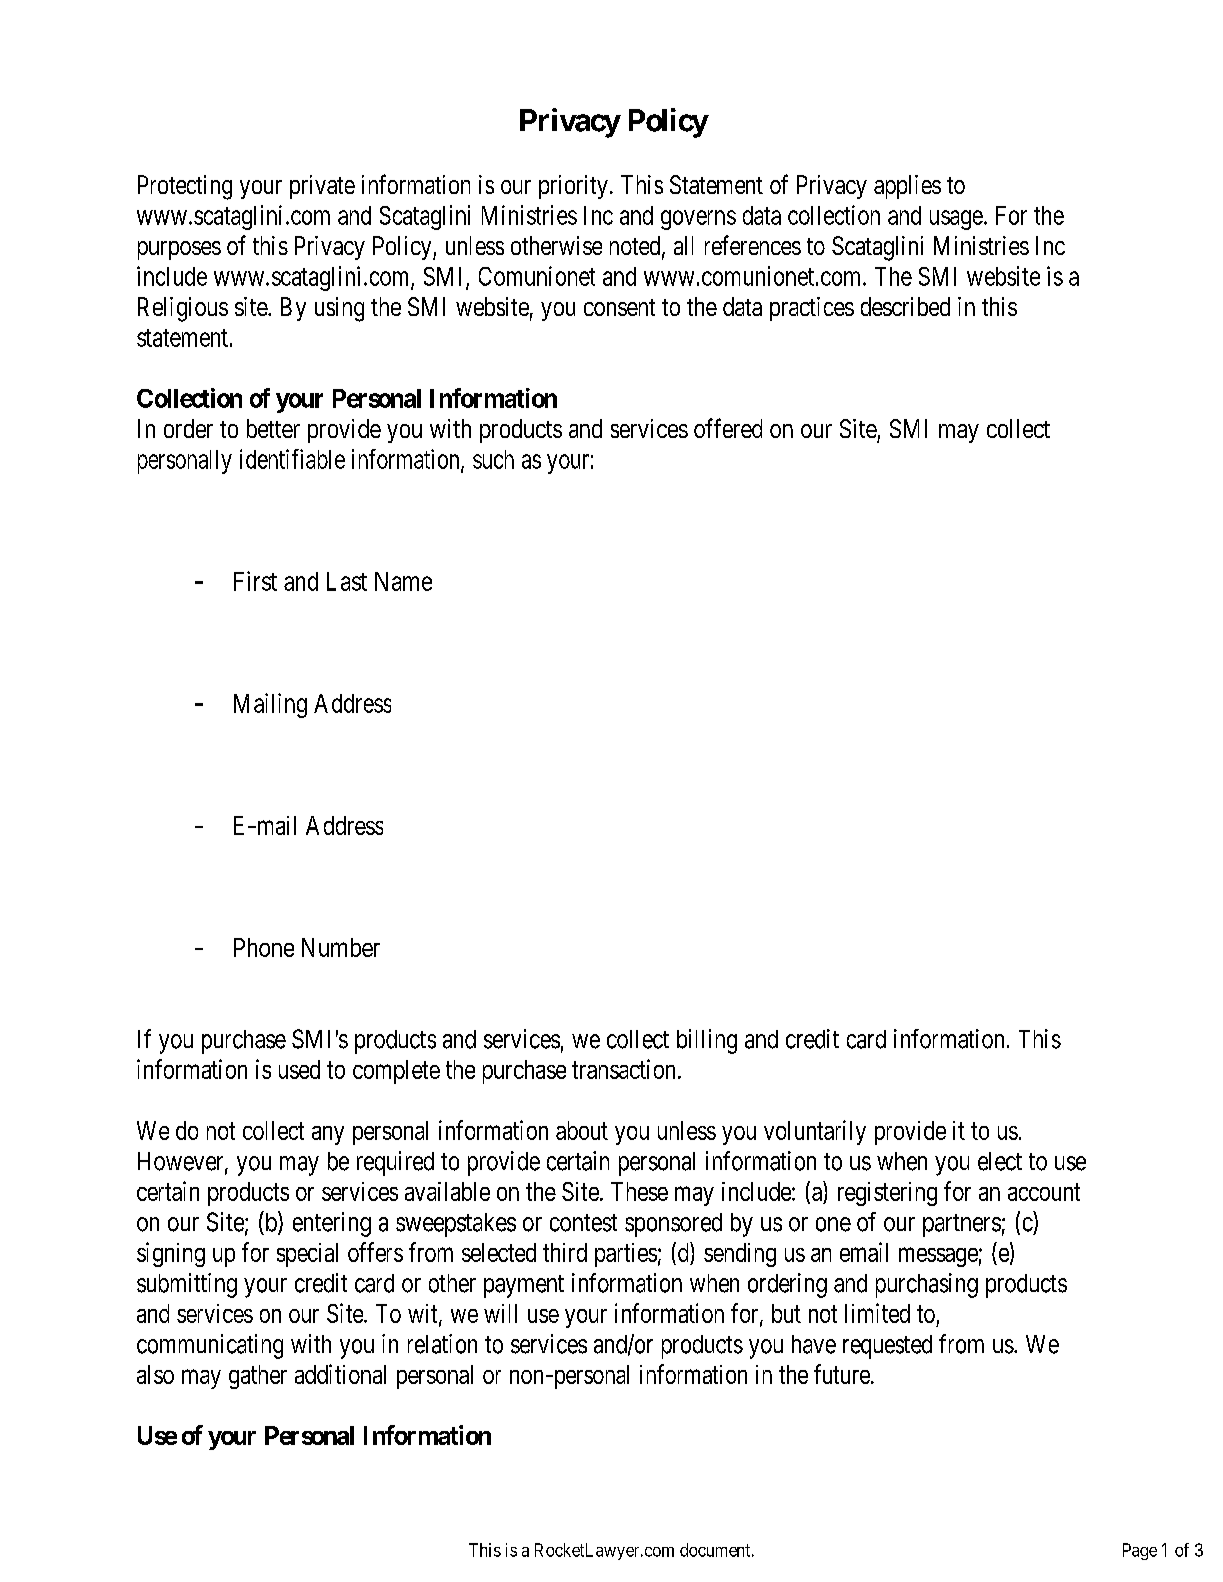 Image resolution: width=1223 pixels, height=1582 pixels. I want to click on billing, so click(707, 1041).
